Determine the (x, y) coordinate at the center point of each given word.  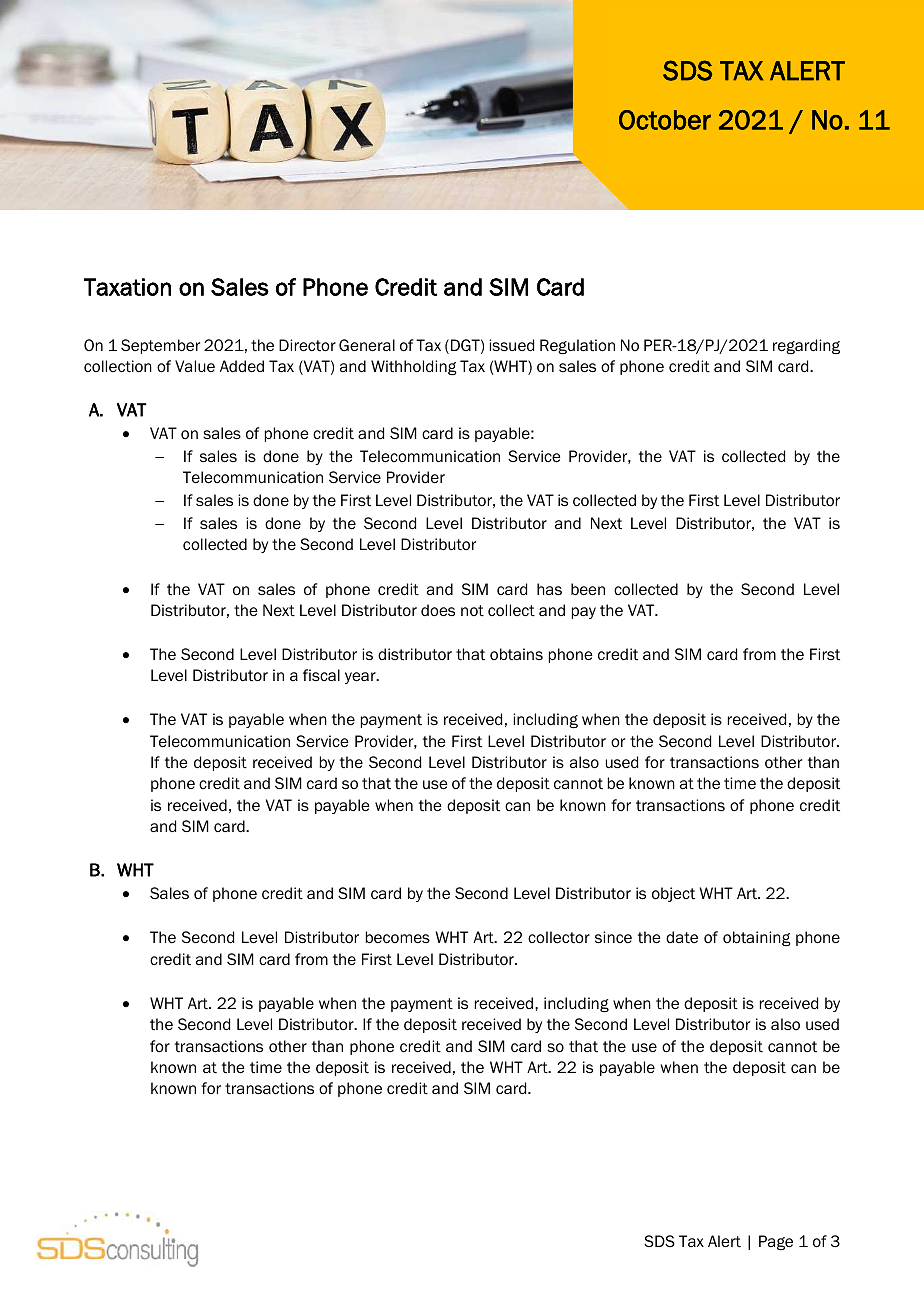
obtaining (757, 938)
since (613, 937)
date (682, 937)
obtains (516, 654)
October (665, 120)
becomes (398, 937)
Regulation (577, 346)
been (588, 589)
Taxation (127, 287)
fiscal (321, 675)
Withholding (414, 367)
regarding (806, 346)
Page (776, 1242)
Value (195, 366)
